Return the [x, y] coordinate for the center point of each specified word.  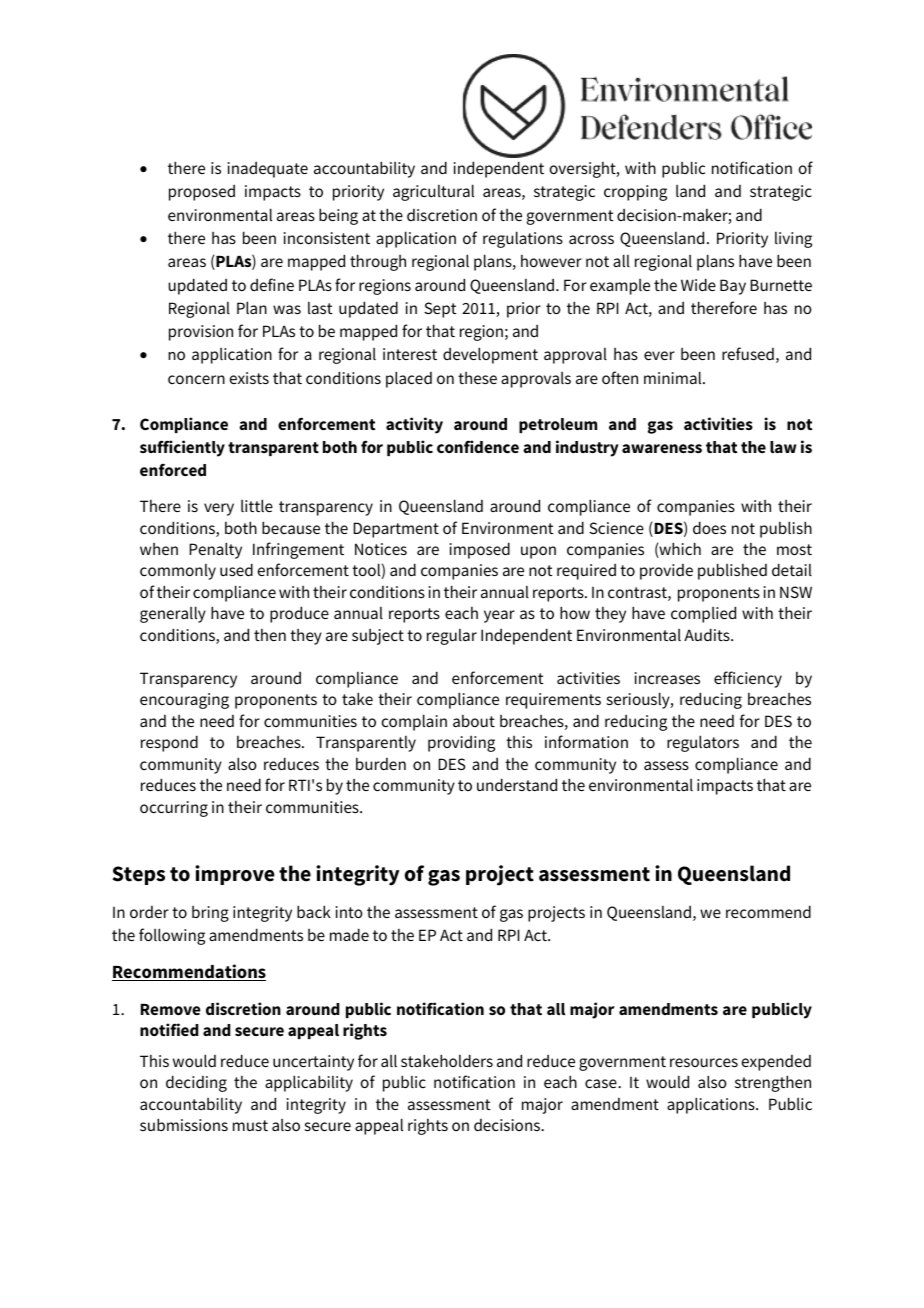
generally [173, 614]
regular [452, 637]
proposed [202, 193]
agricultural [433, 192]
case [602, 1083]
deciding [196, 1083]
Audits [708, 634]
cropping [635, 193]
